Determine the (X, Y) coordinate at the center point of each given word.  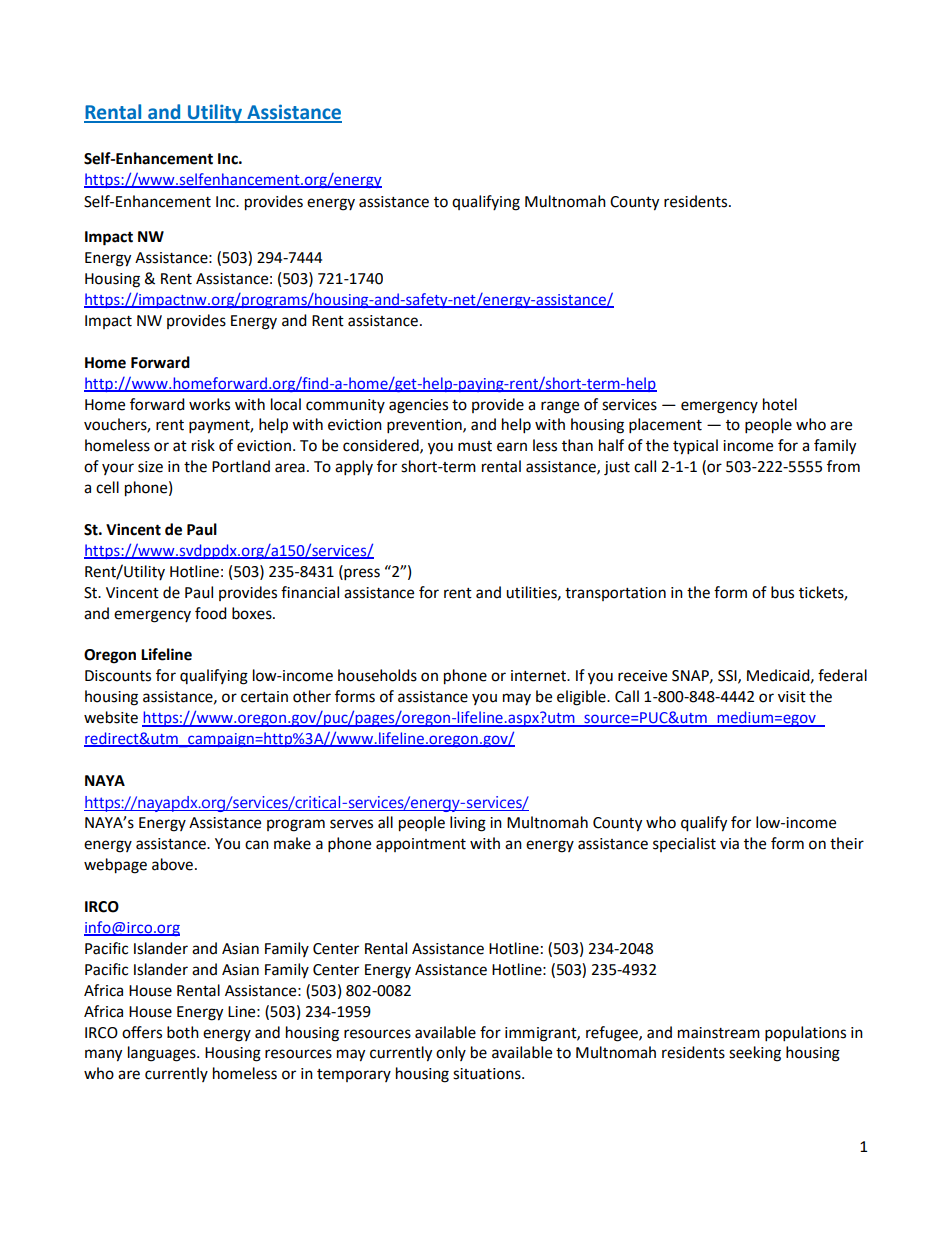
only (451, 1053)
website (111, 717)
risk (203, 445)
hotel (780, 404)
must (475, 446)
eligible (582, 698)
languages (163, 1054)
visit (792, 697)
